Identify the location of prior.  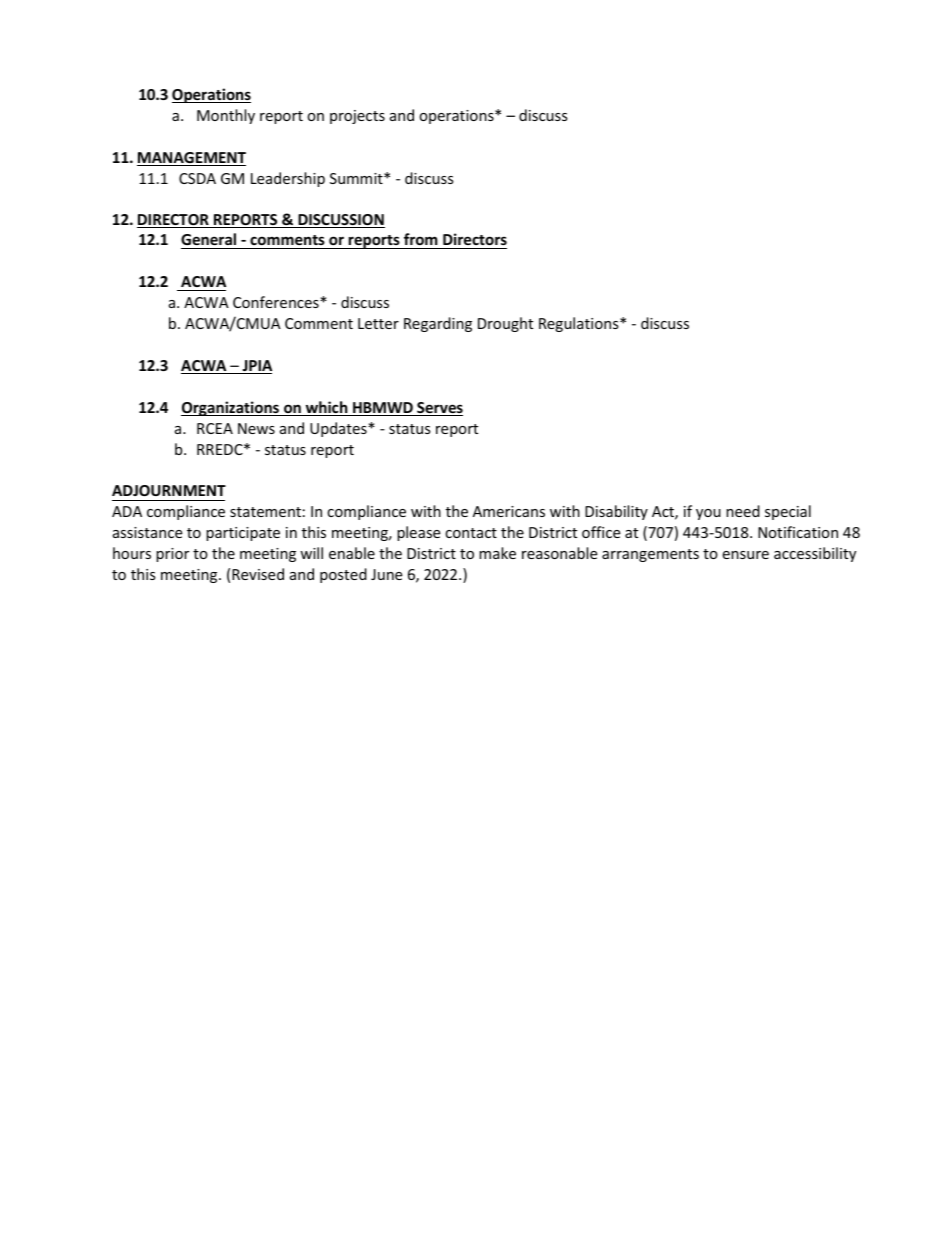
(172, 555).
